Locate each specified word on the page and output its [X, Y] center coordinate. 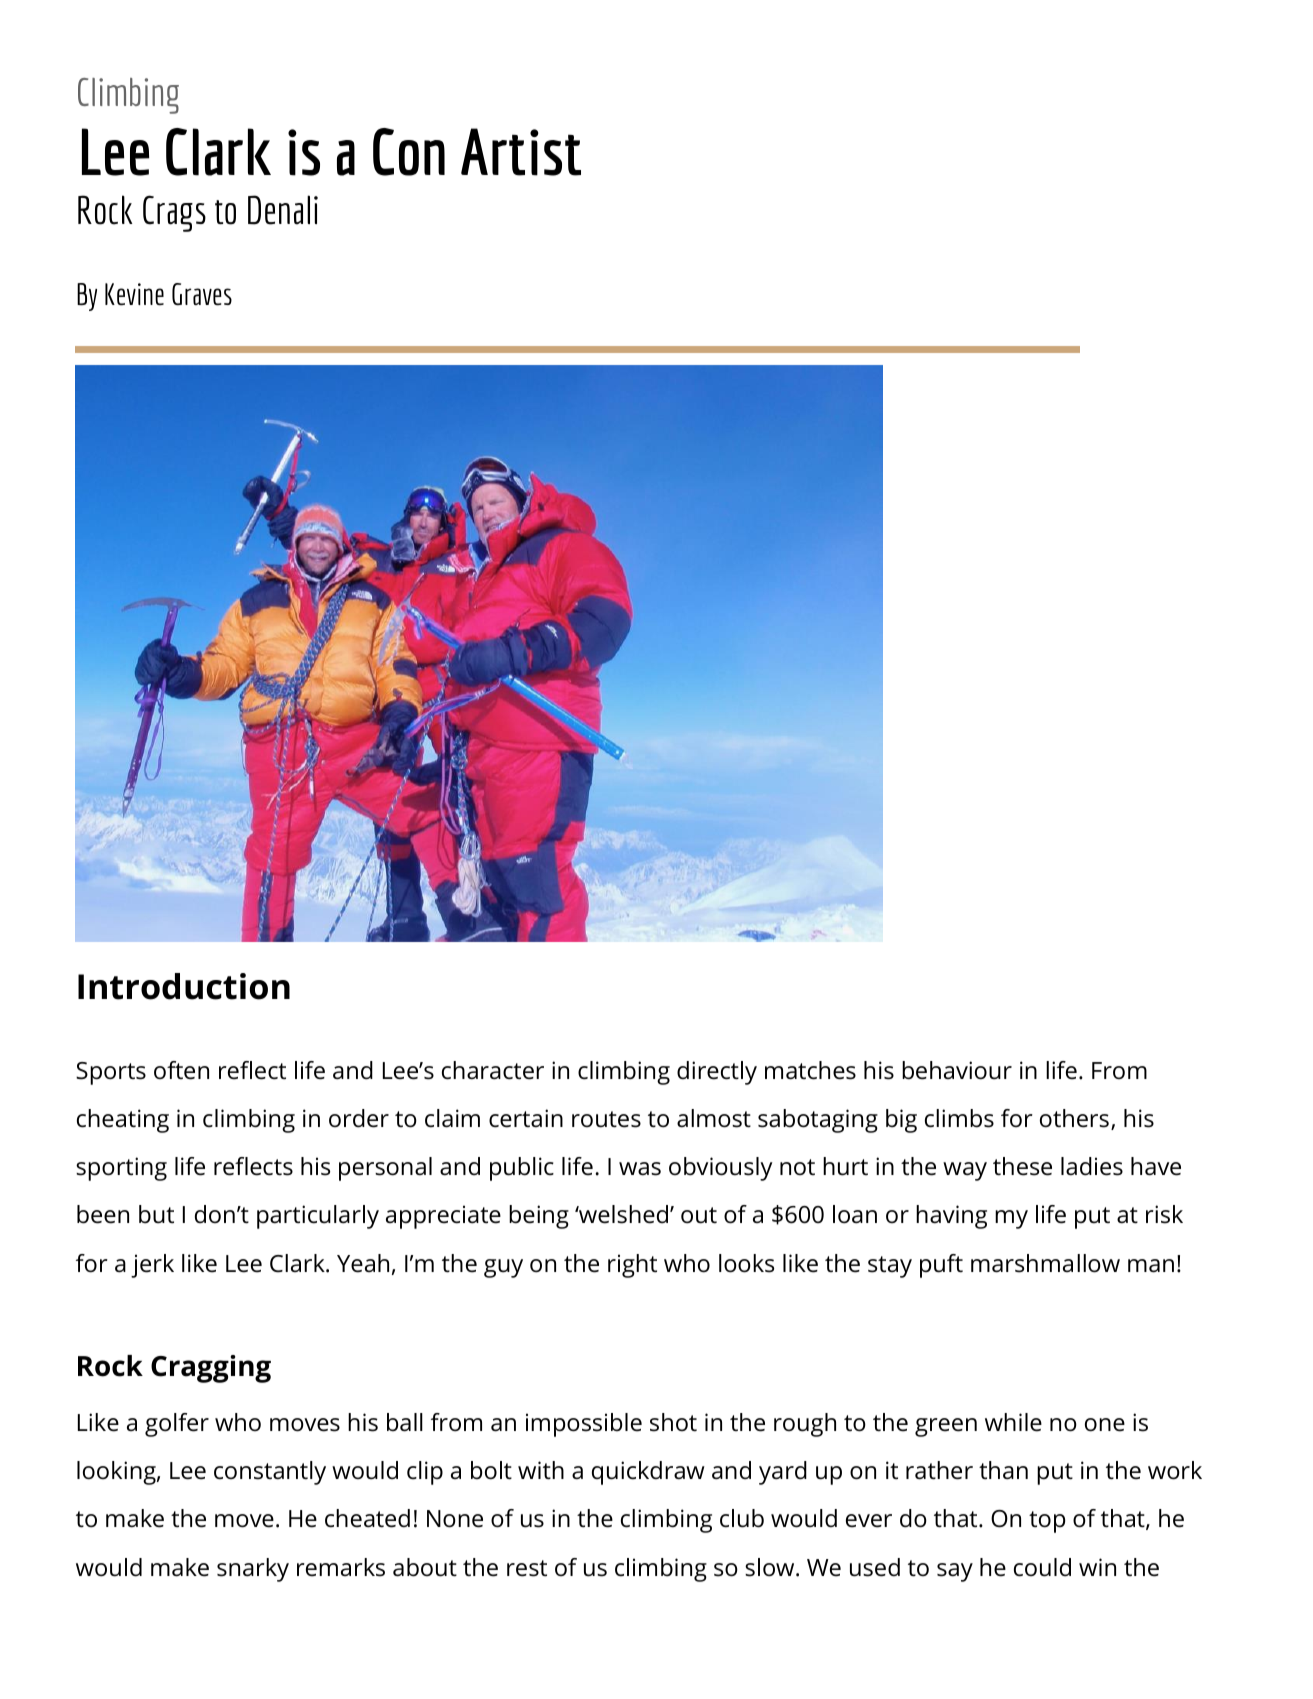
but [156, 1214]
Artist [521, 152]
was [640, 1169]
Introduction [184, 986]
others [1074, 1118]
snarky [253, 1570]
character [493, 1070]
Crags [174, 213]
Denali [283, 210]
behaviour [957, 1070]
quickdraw [648, 1473]
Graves [202, 294]
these [1022, 1166]
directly [717, 1073]
